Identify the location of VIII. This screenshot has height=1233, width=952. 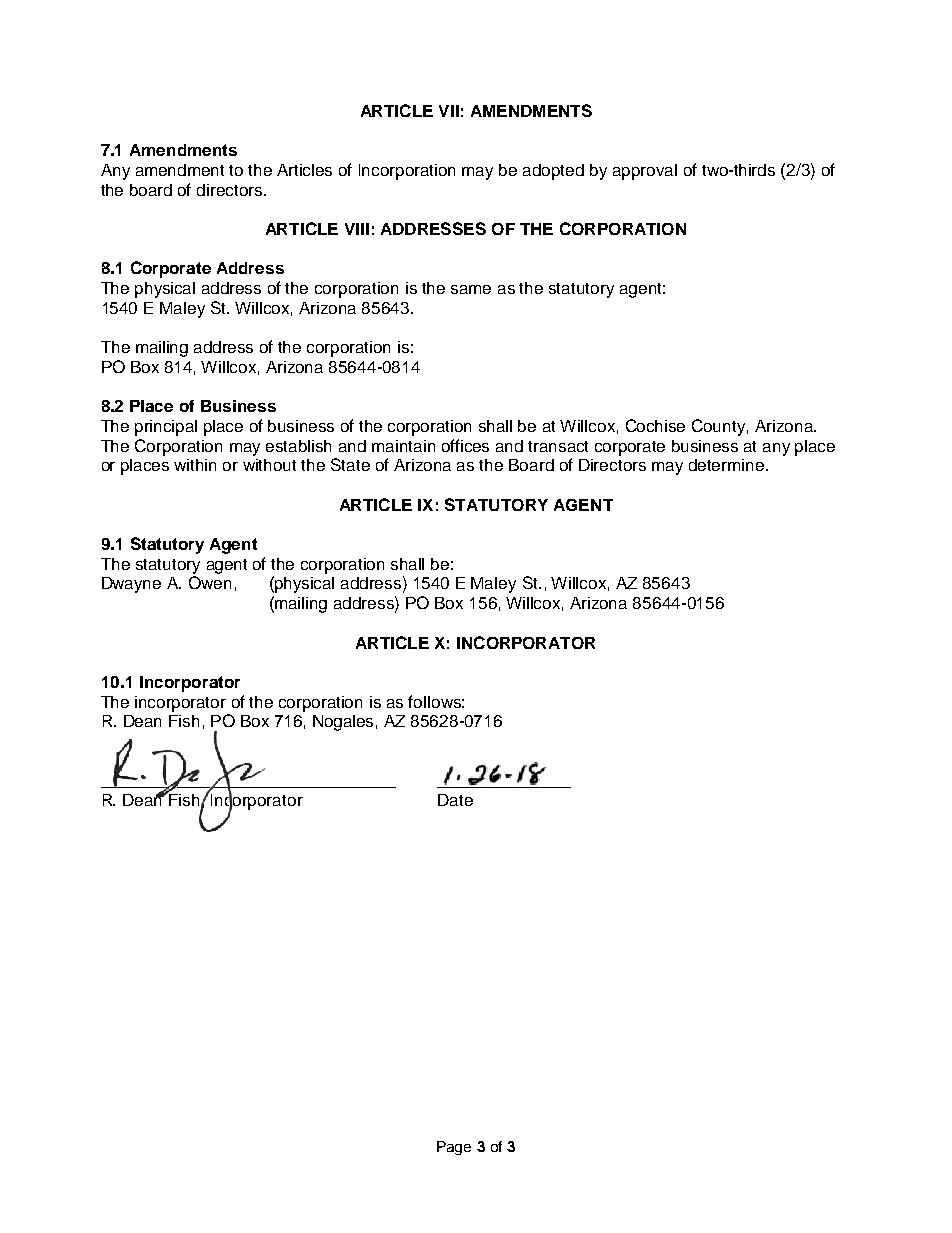
(357, 229).
